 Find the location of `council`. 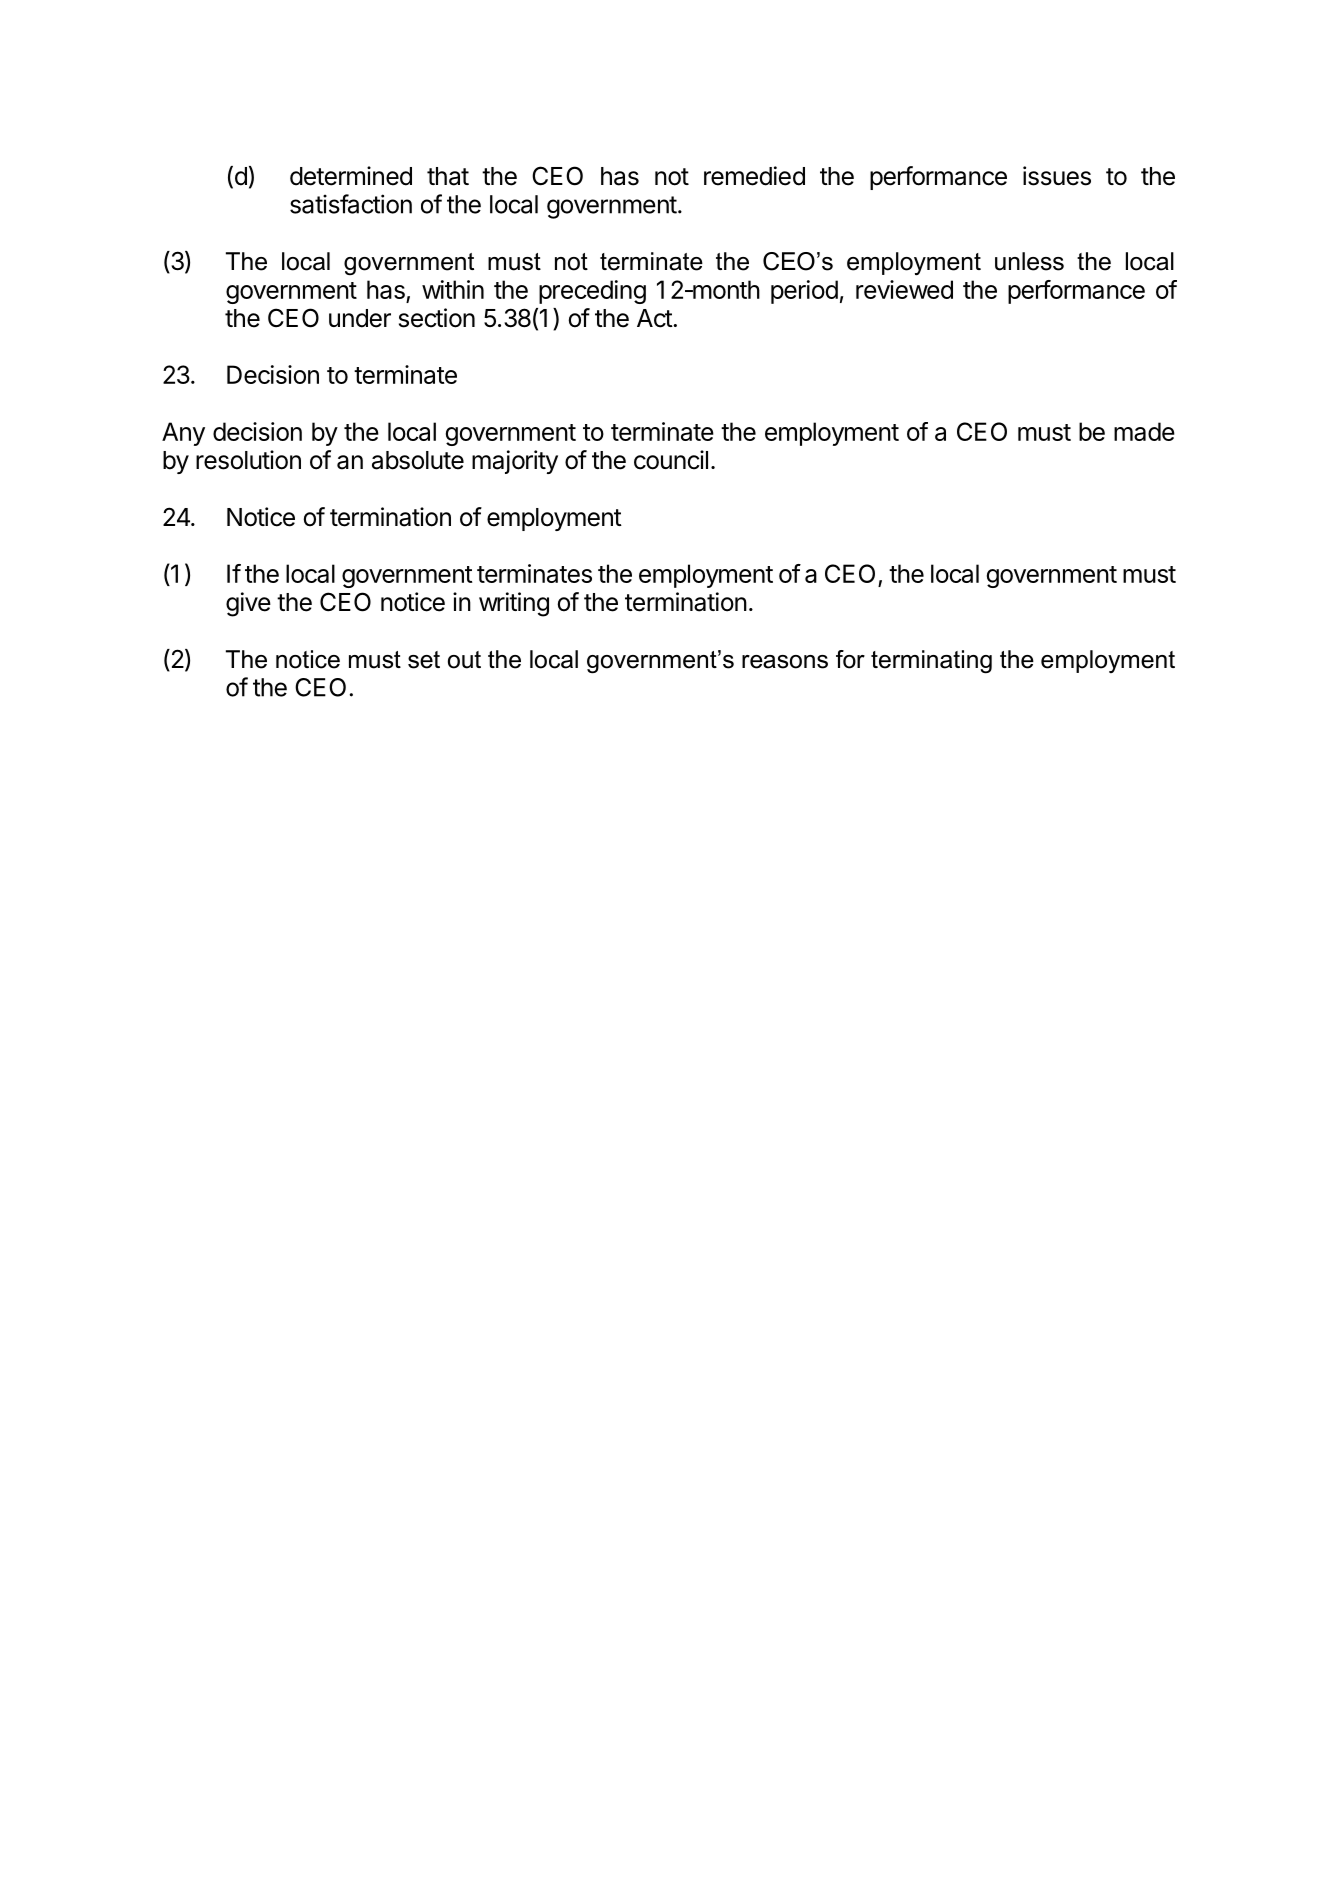

council is located at coordinates (671, 460).
